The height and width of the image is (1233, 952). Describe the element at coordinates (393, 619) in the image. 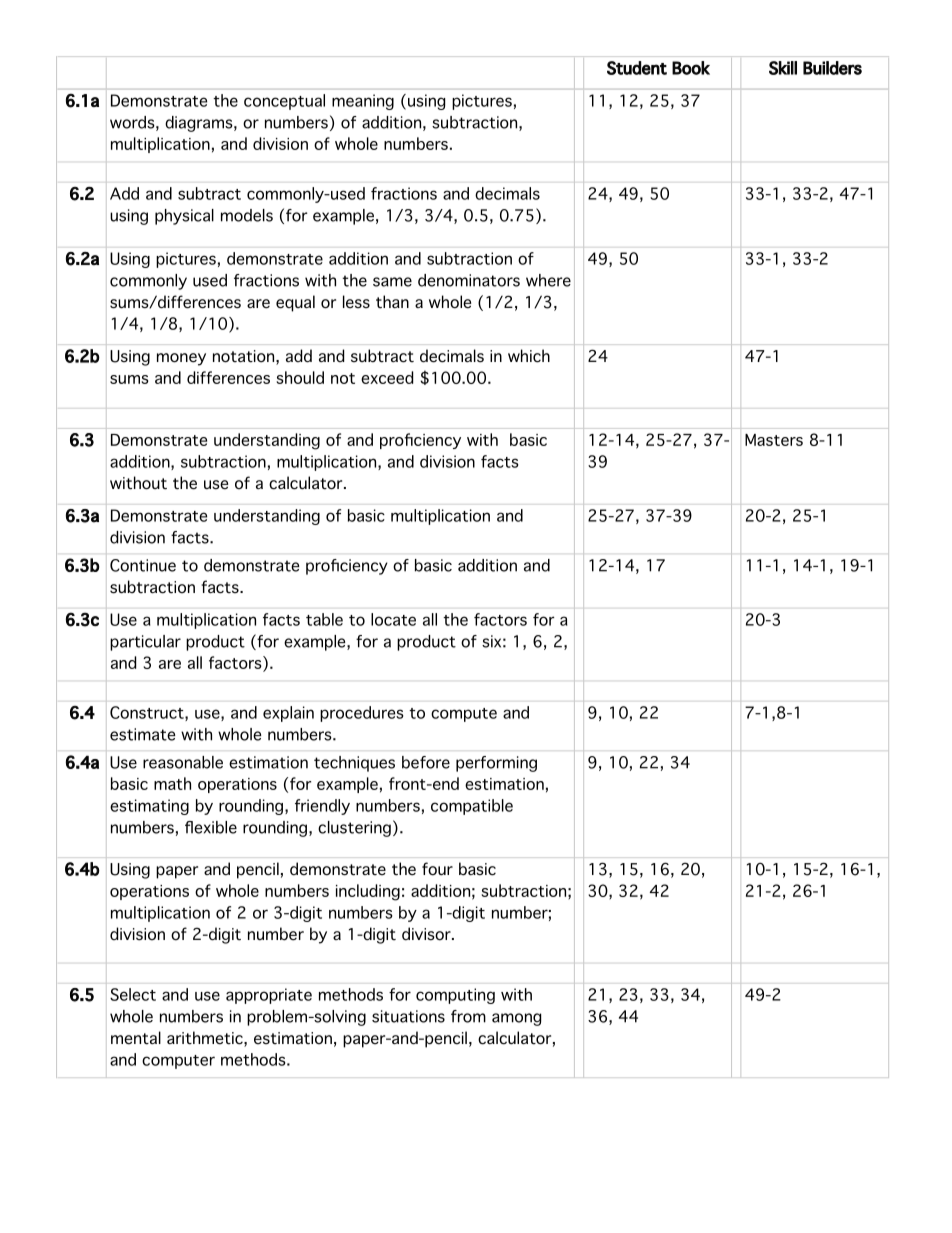

I see `locate` at that location.
